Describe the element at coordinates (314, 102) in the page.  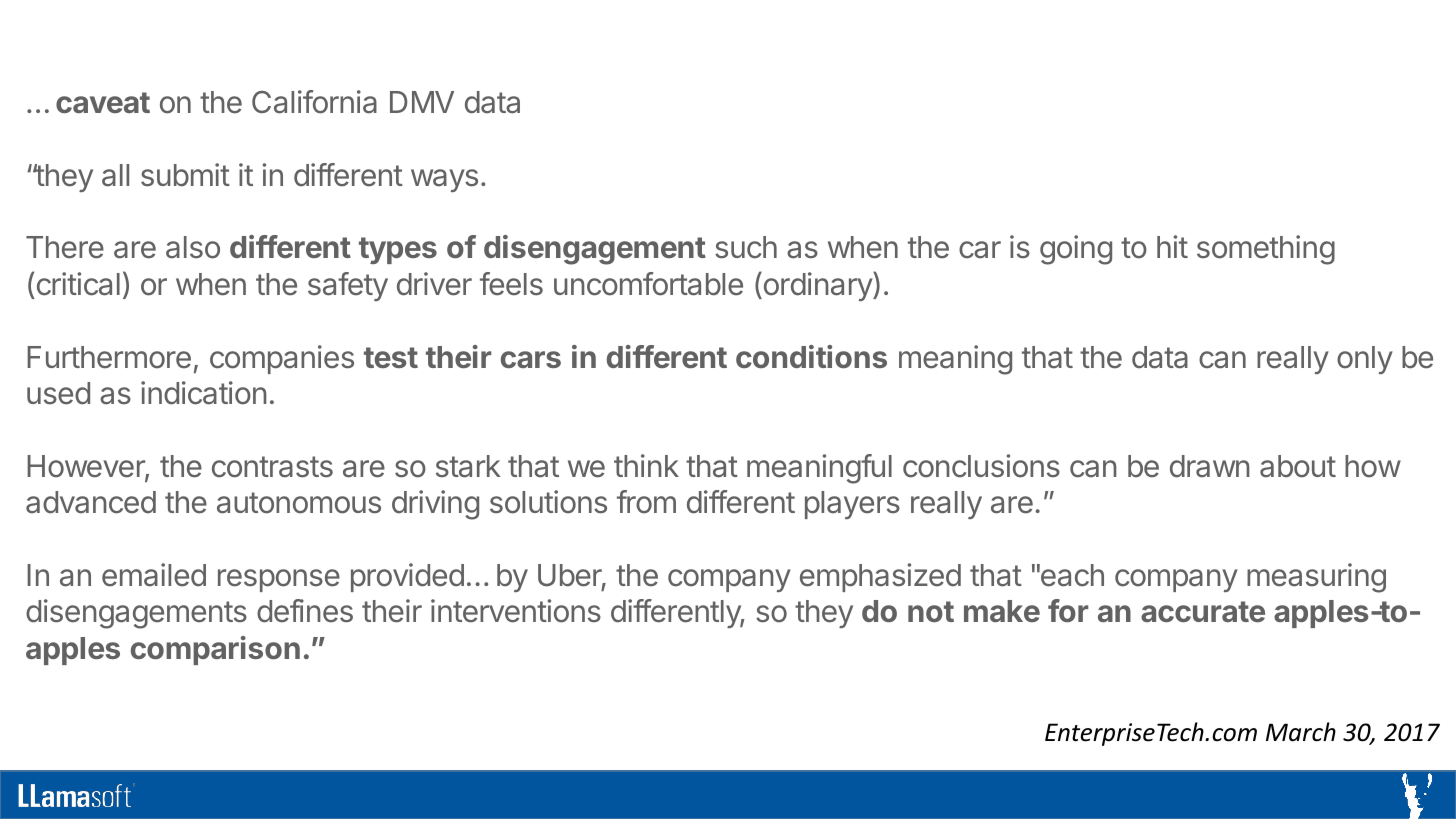
I see `California` at that location.
